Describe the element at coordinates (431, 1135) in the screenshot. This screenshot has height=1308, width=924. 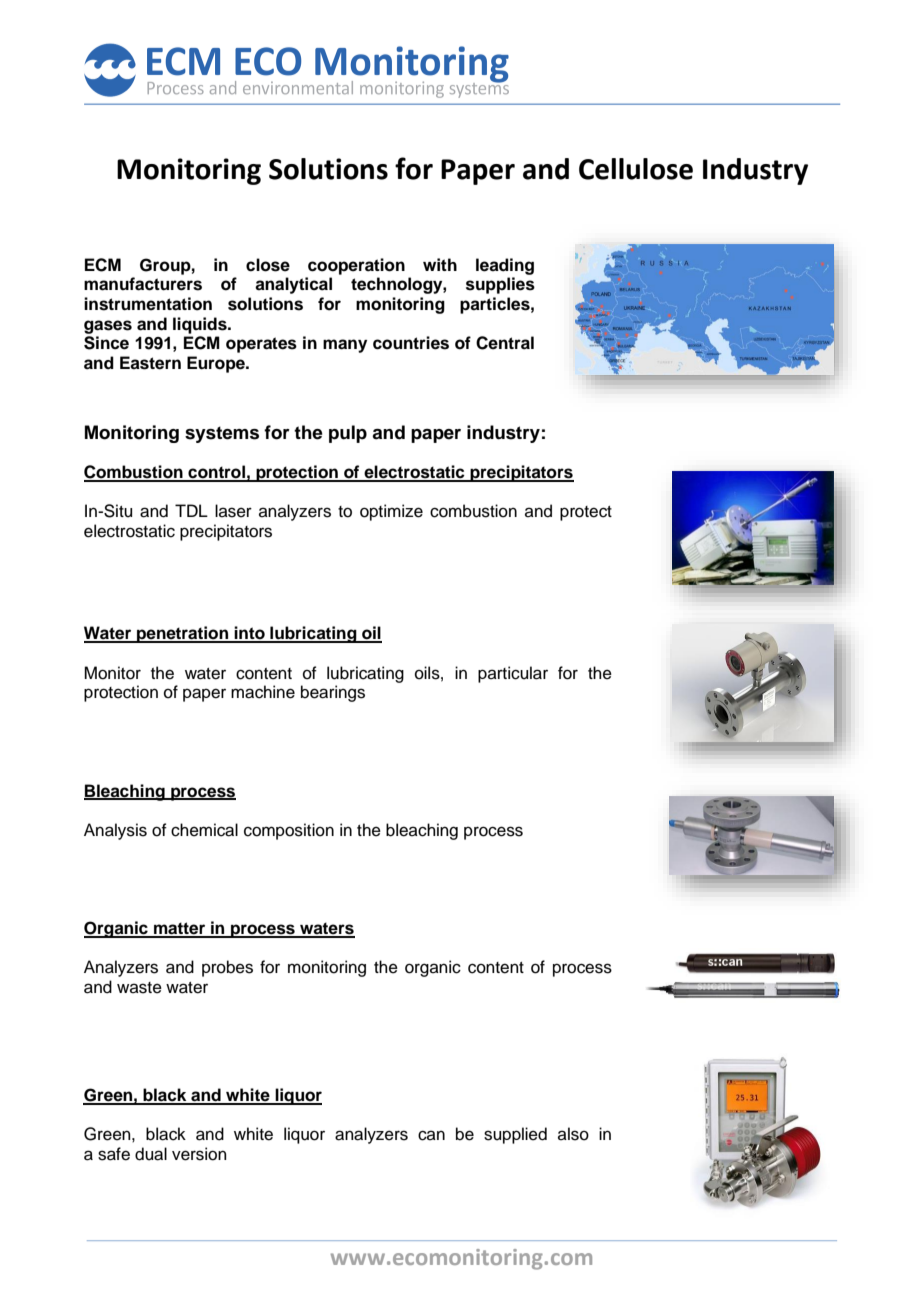
I see `can` at that location.
